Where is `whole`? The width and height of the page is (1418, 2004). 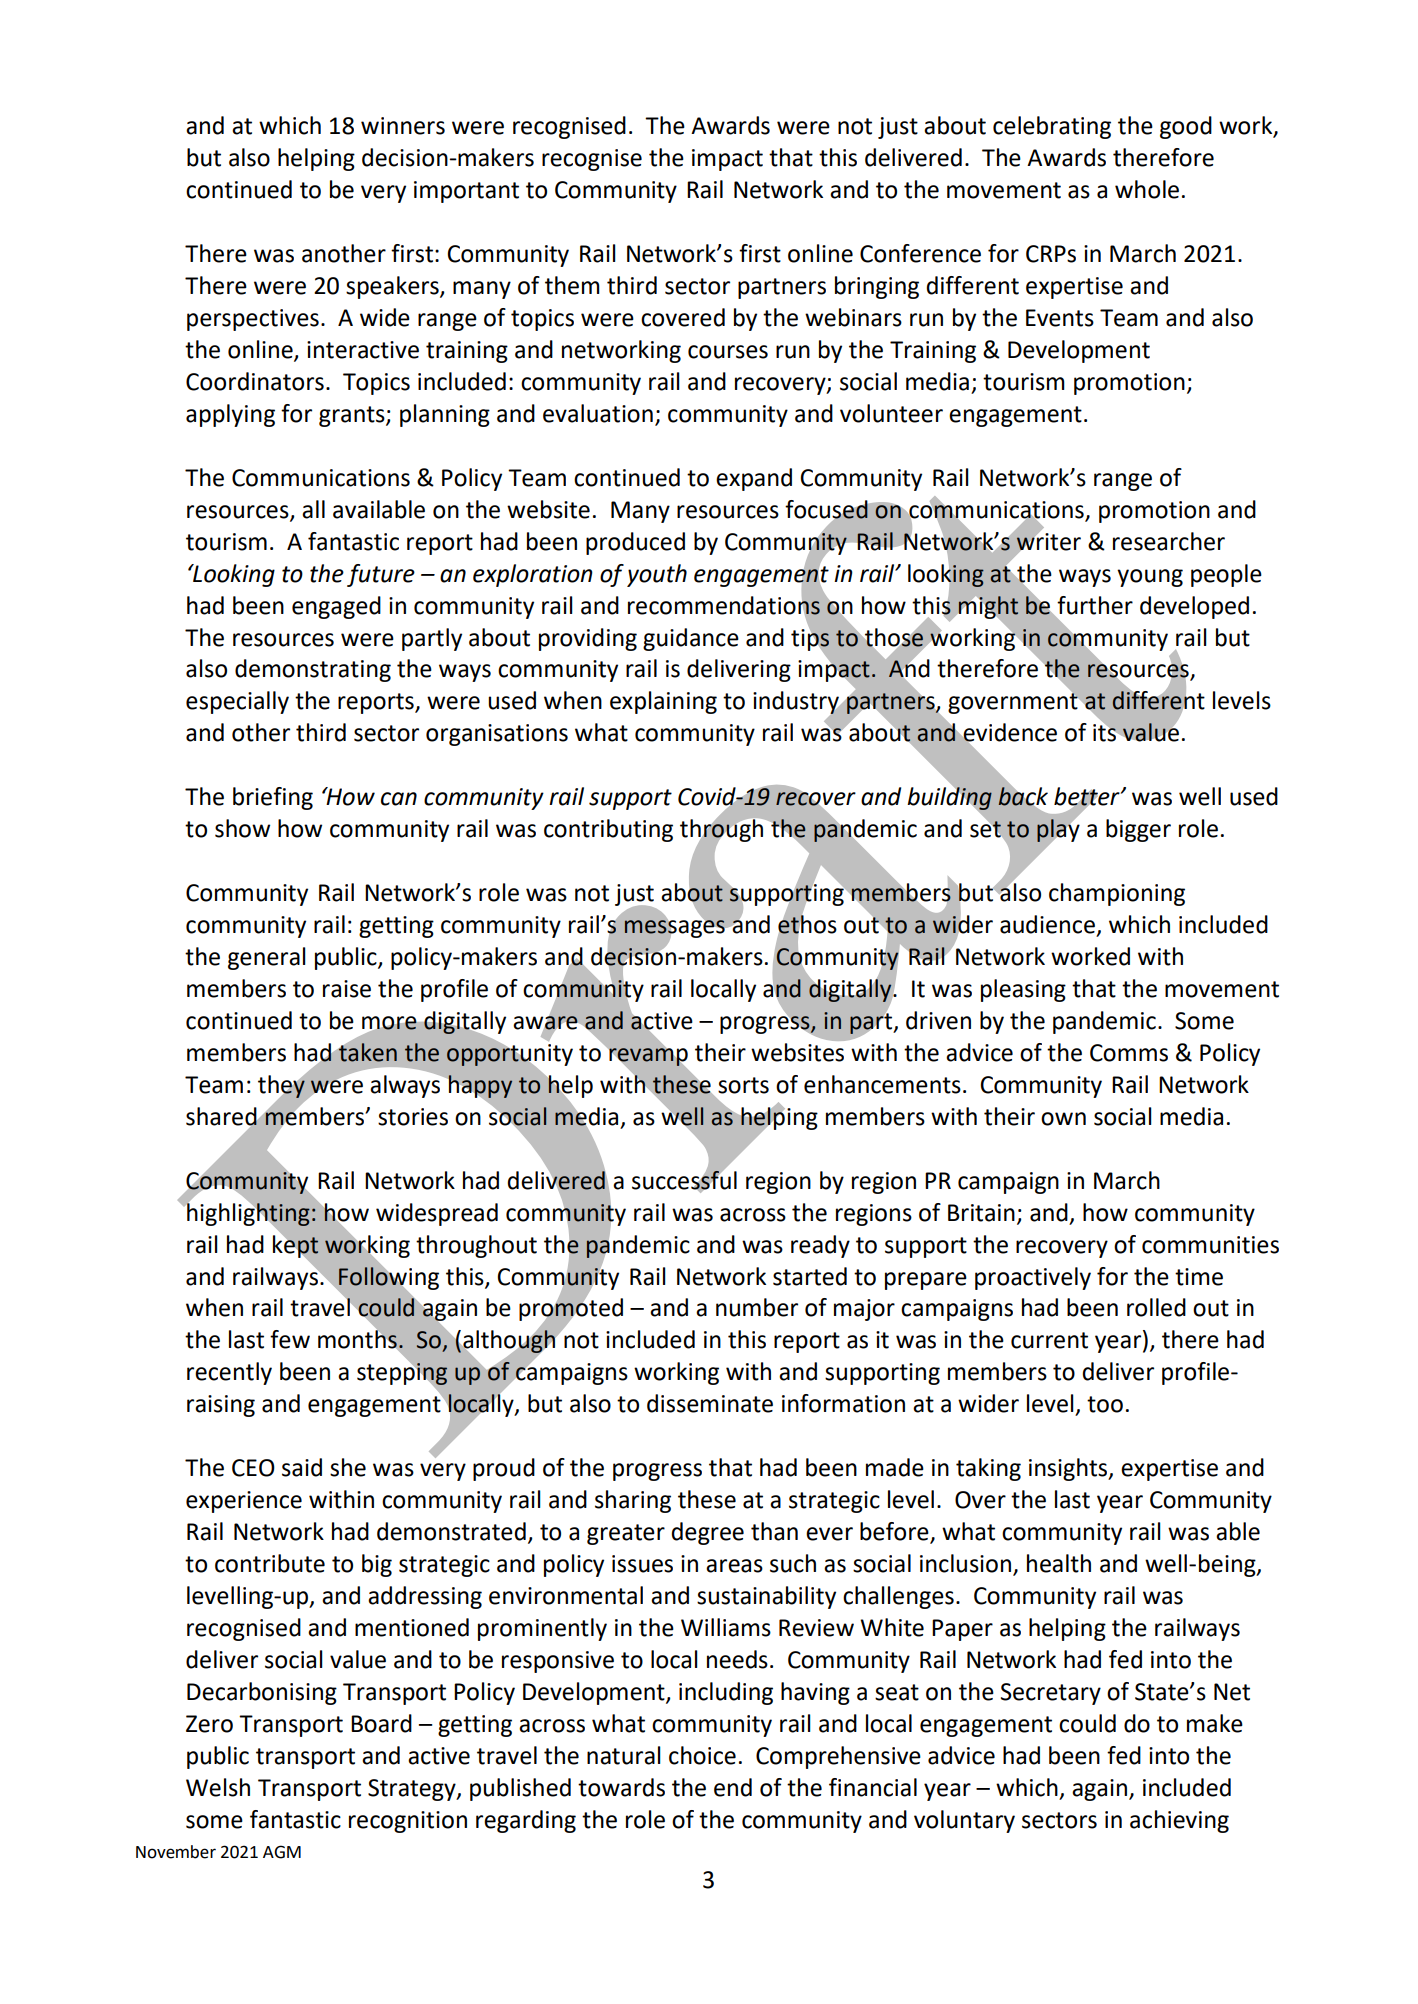 whole is located at coordinates (1147, 189).
